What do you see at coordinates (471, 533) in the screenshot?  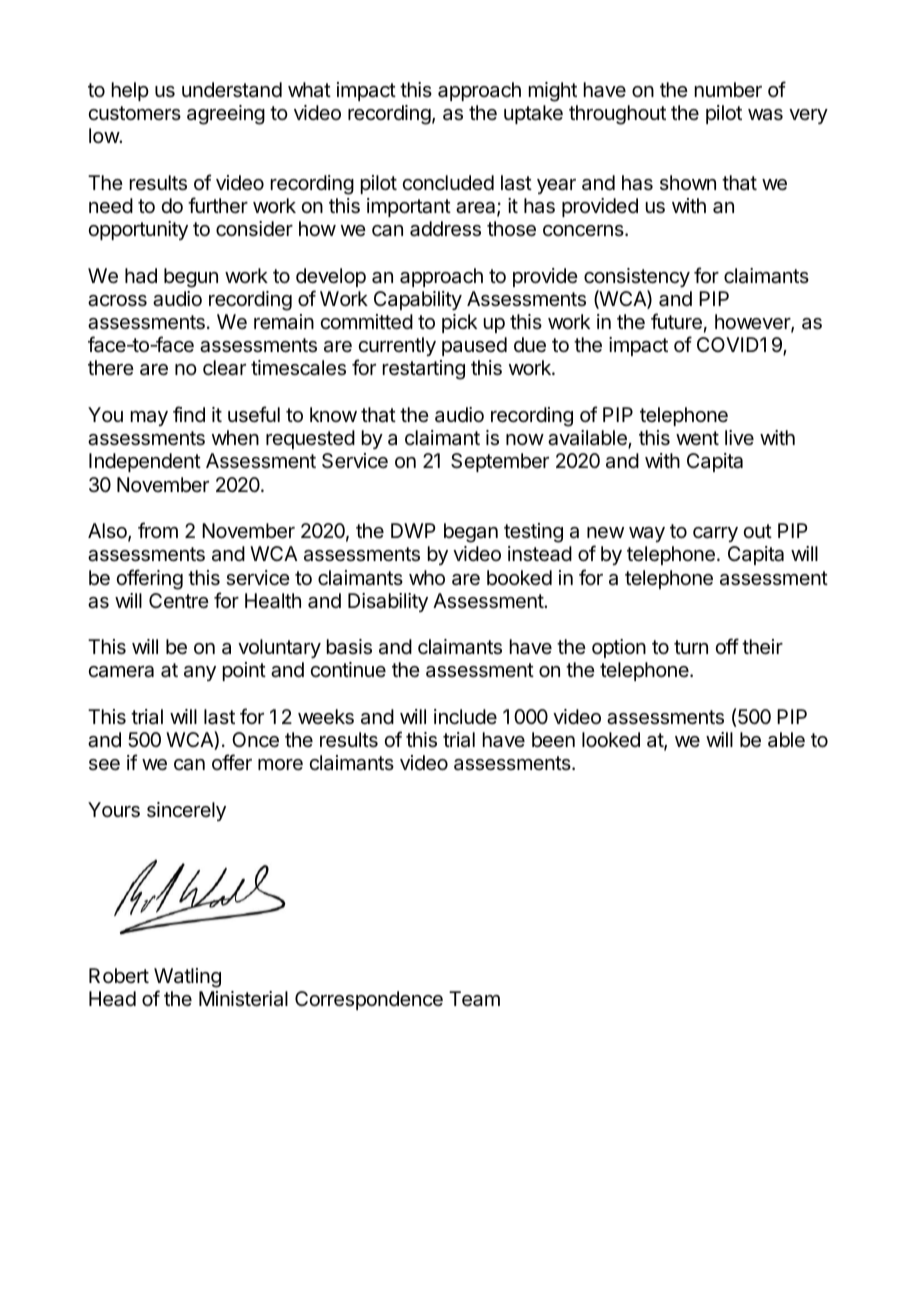 I see `began` at bounding box center [471, 533].
